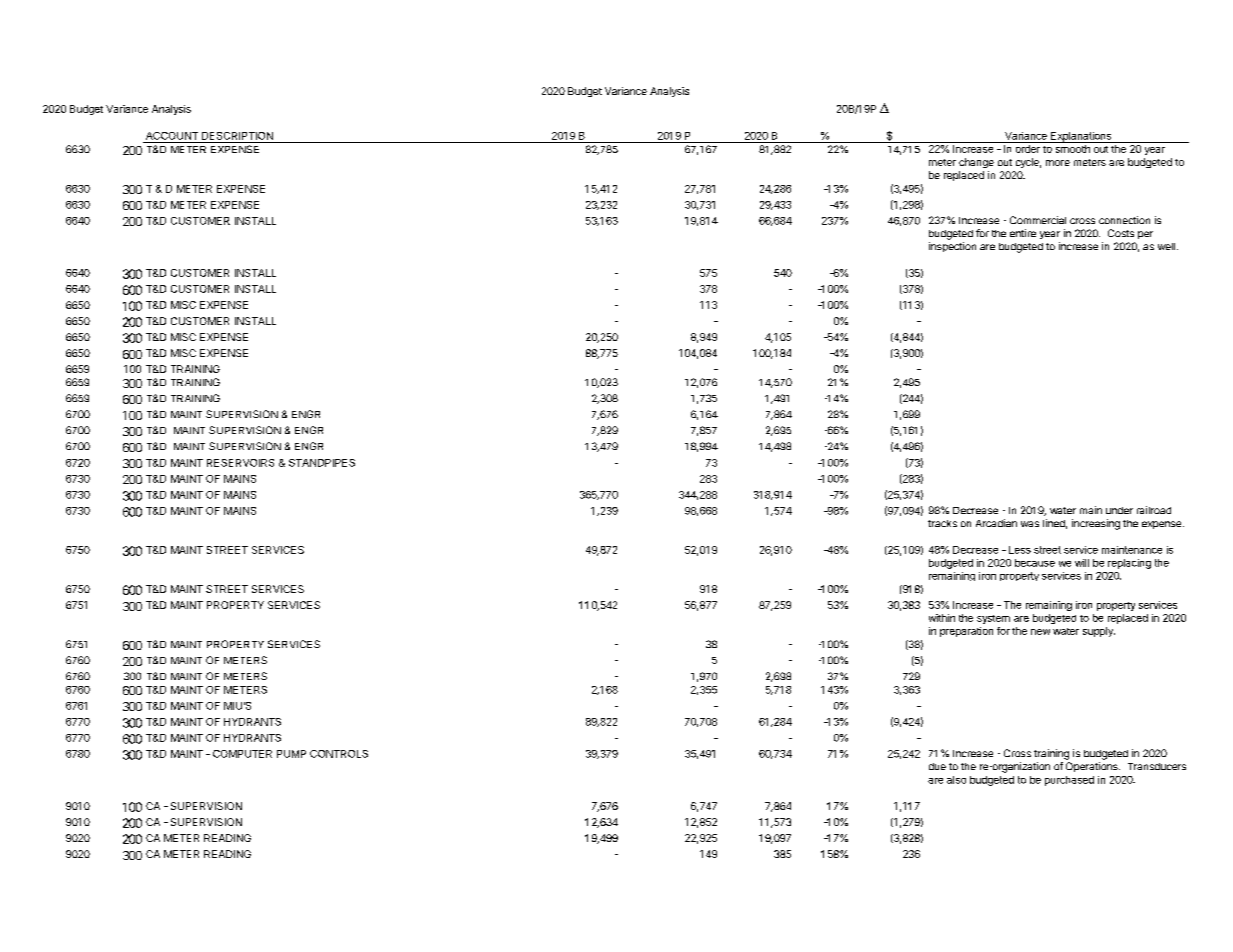 This document has width=1233, height=952. I want to click on more, so click(1058, 163).
